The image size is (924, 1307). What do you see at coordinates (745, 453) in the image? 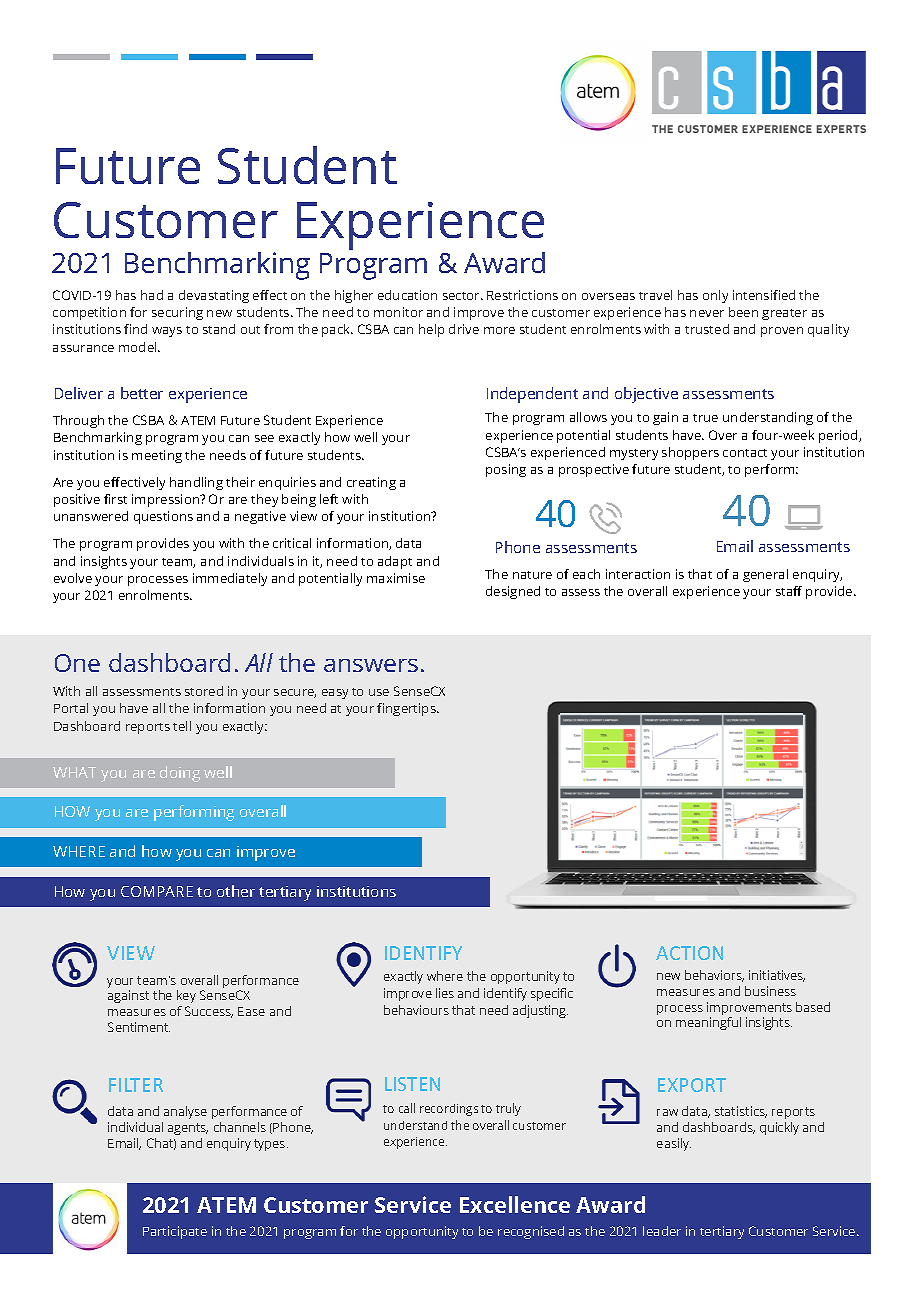
I see `contact` at bounding box center [745, 453].
